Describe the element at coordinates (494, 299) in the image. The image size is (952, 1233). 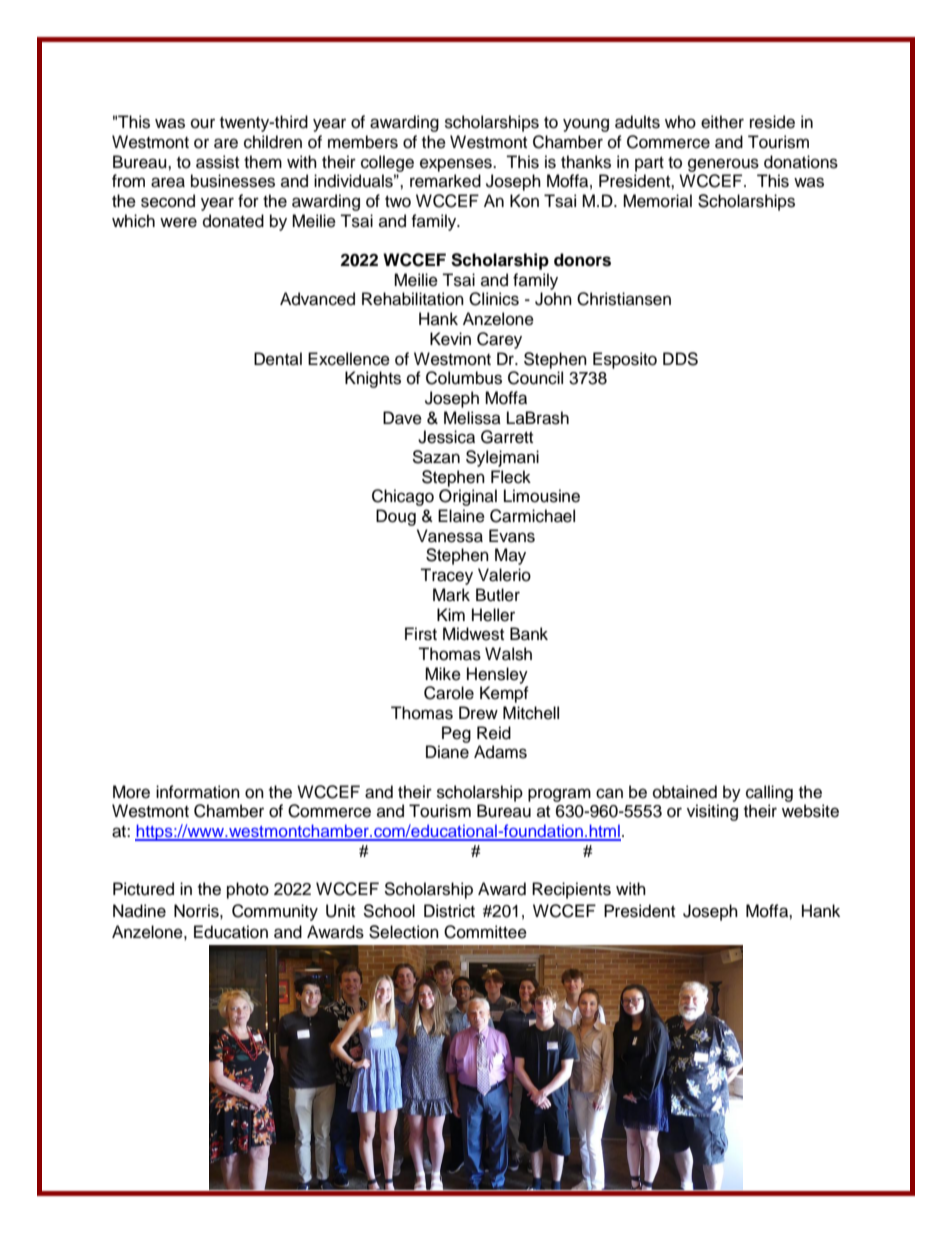
I see `Clinics` at that location.
